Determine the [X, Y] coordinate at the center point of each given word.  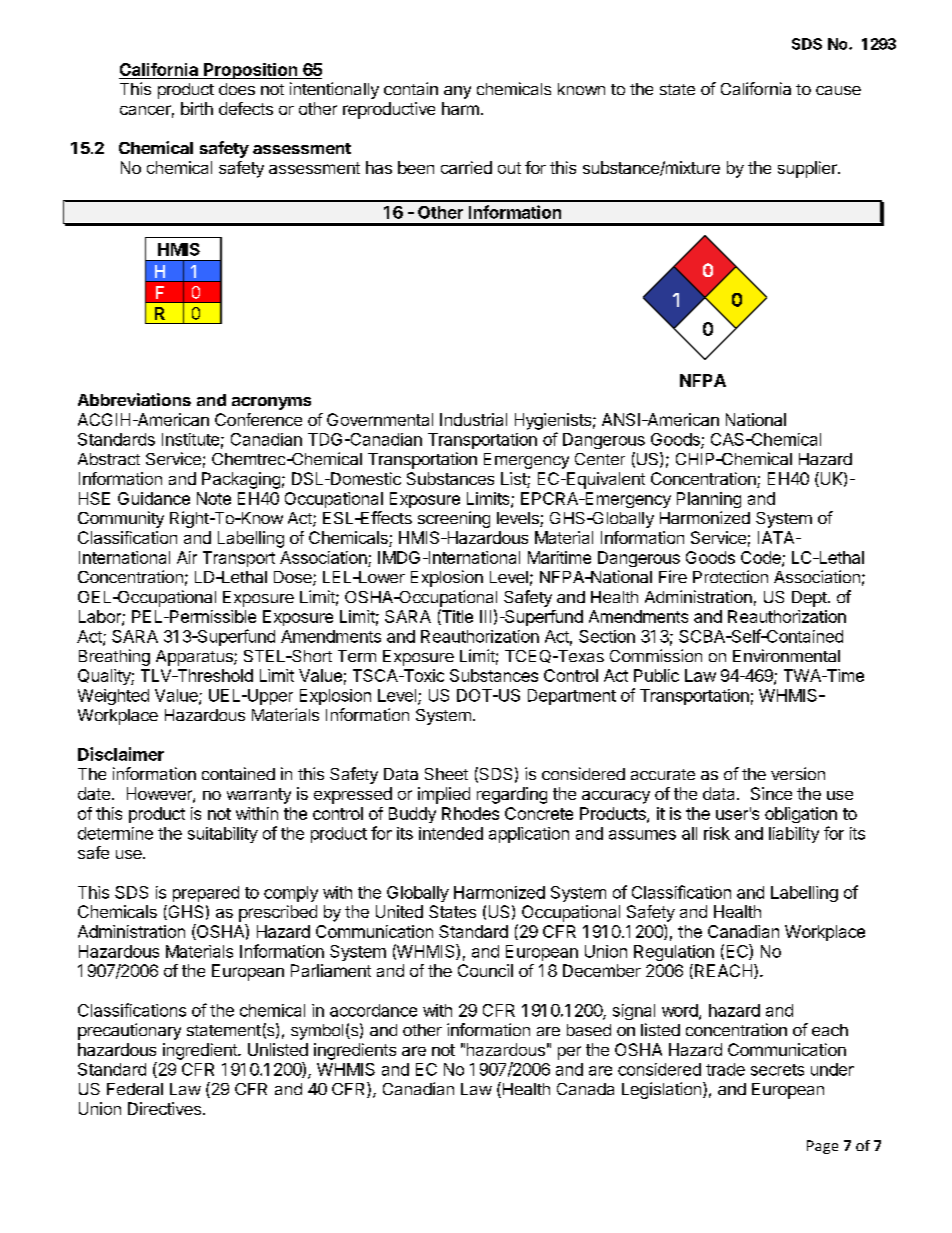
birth [197, 108]
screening [454, 519]
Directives [164, 1108]
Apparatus [195, 658]
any [457, 92]
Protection [730, 576]
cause [838, 90]
